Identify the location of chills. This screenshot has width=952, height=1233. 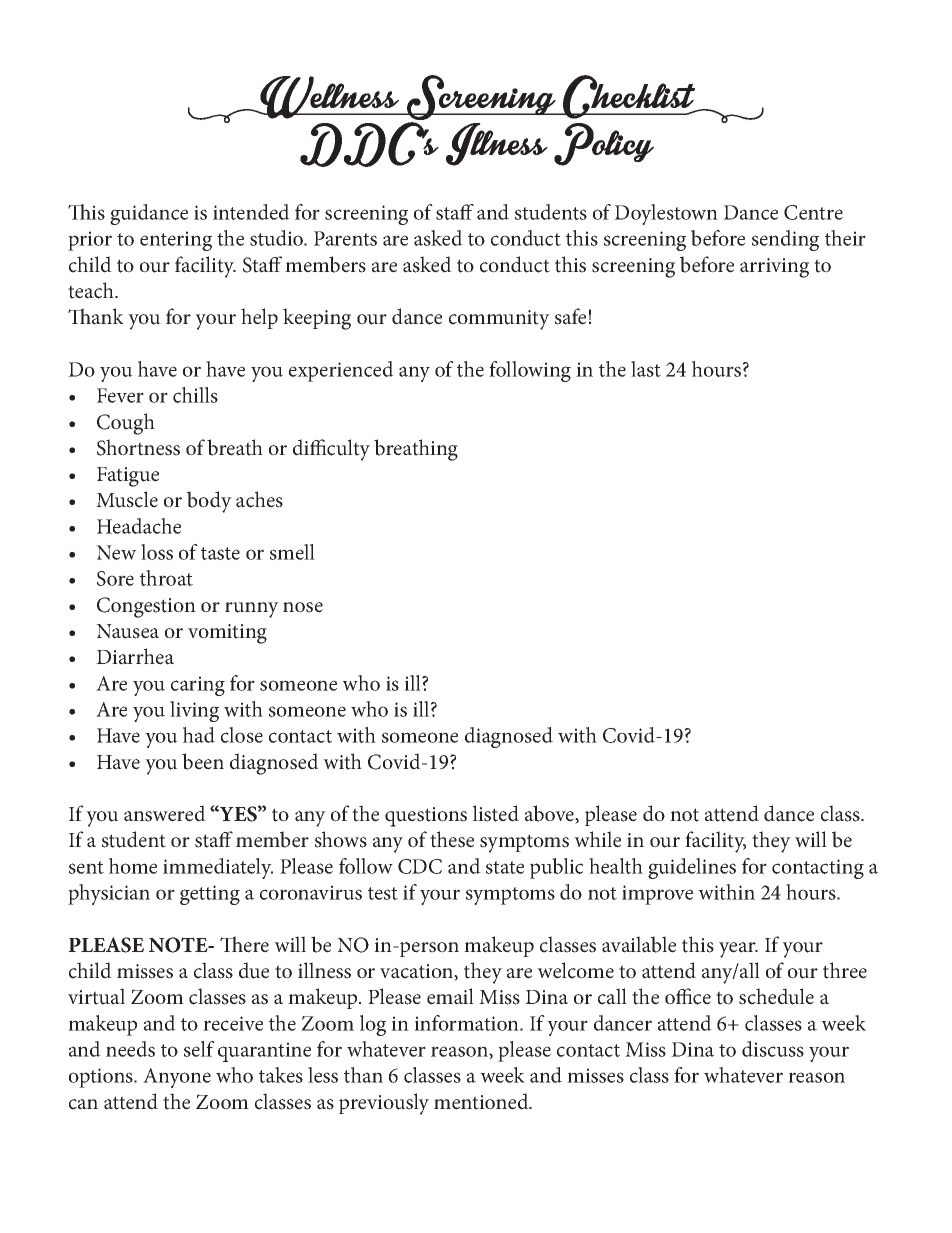
(195, 395).
